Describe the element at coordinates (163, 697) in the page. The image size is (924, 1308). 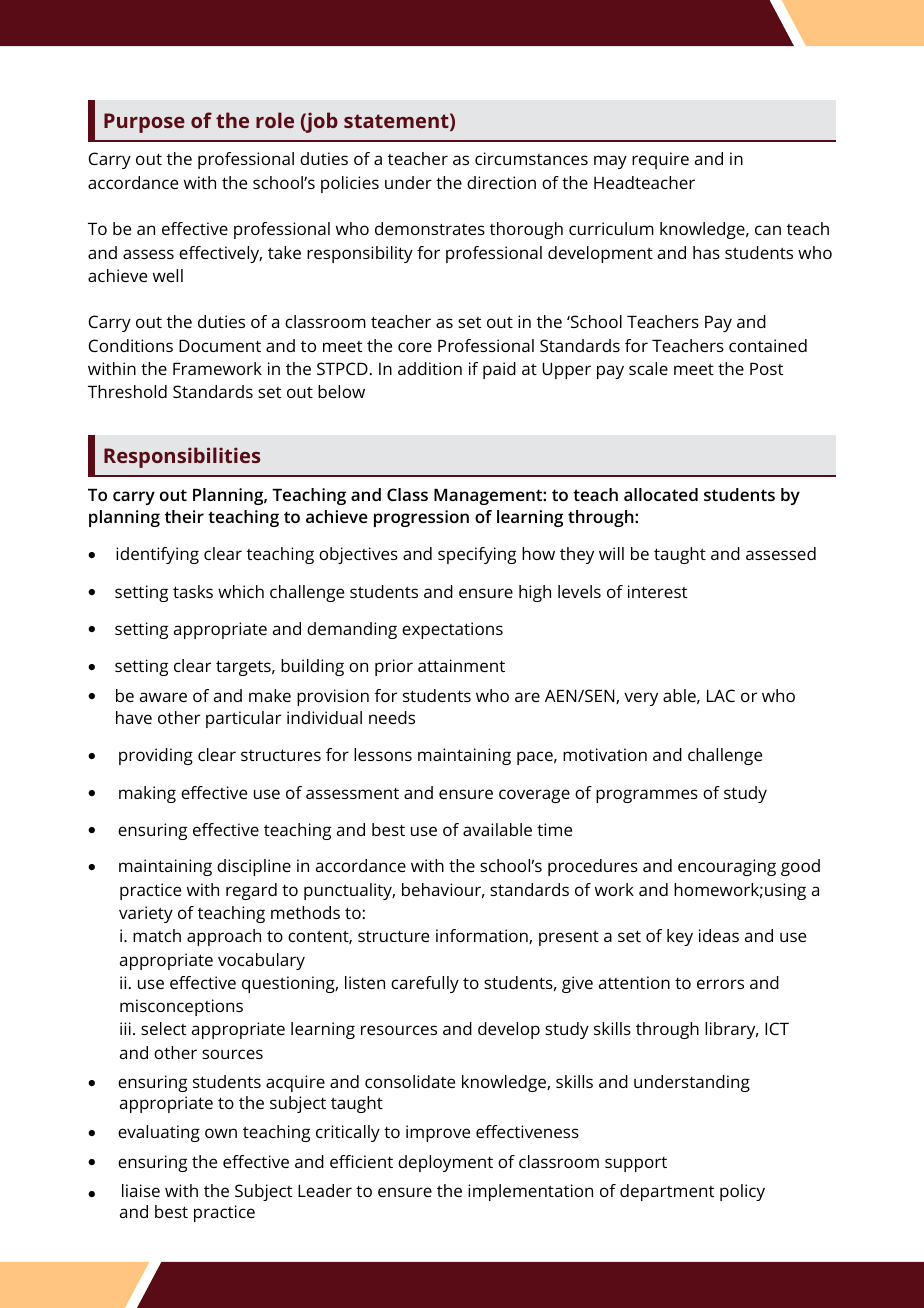
I see `aware` at that location.
